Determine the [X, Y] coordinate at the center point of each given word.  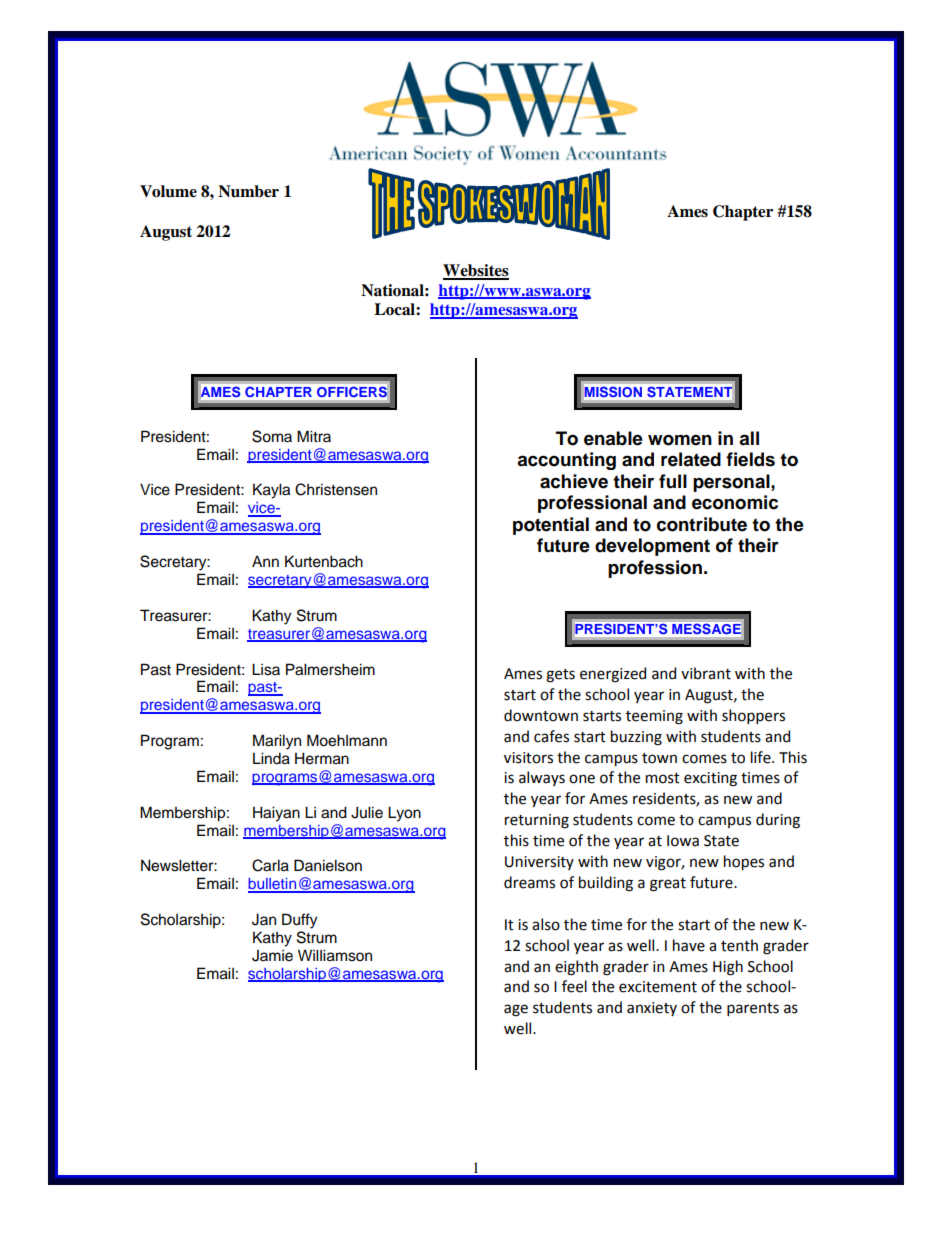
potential [551, 526]
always [542, 778]
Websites [476, 271]
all [749, 438]
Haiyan [276, 814]
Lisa [266, 669]
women [680, 440]
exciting [710, 779]
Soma [272, 436]
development [652, 547]
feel [574, 986]
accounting [566, 461]
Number [248, 191]
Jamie [272, 956]
